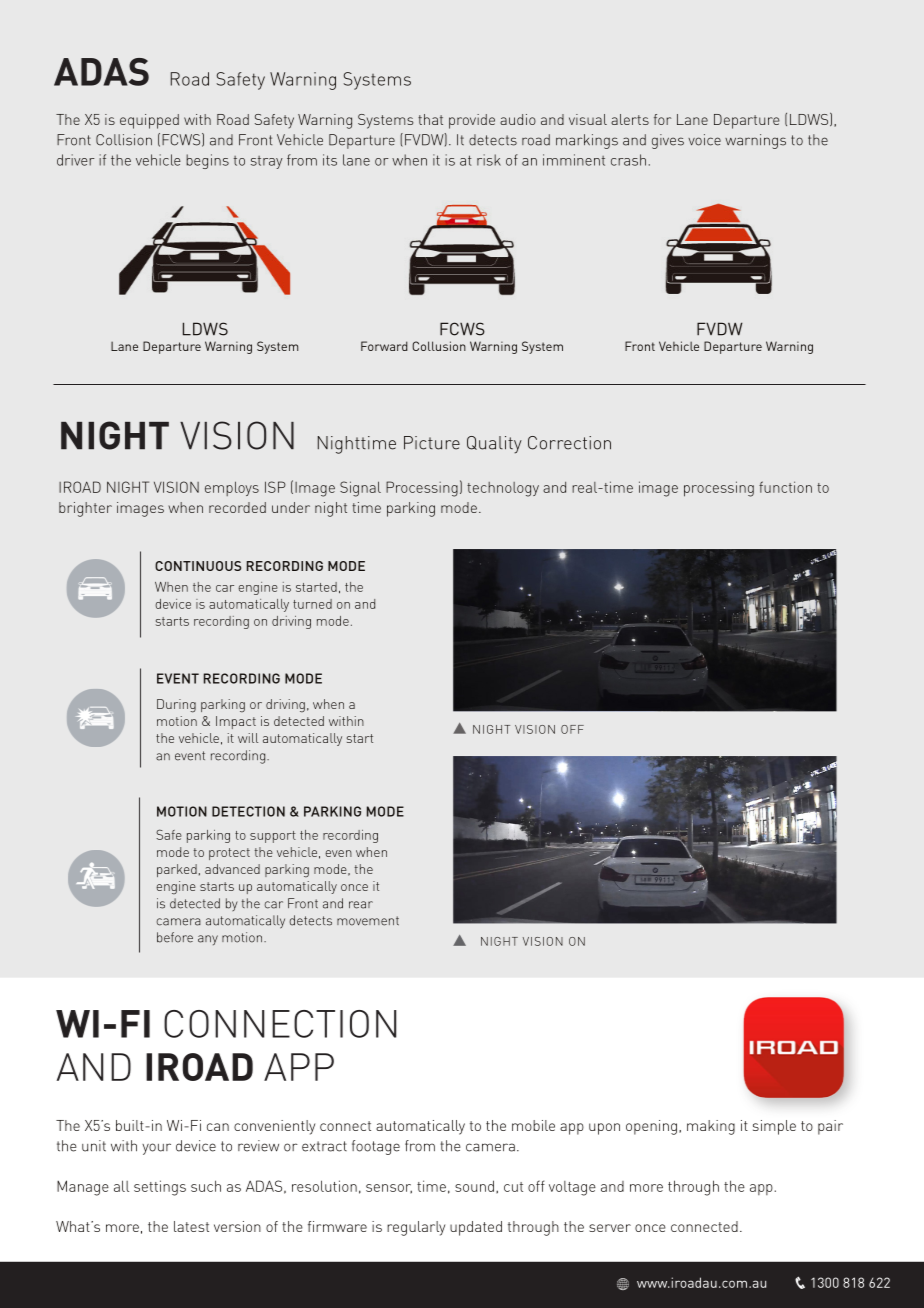 The image size is (924, 1308). Describe the element at coordinates (489, 160) in the document. I see `risk` at that location.
